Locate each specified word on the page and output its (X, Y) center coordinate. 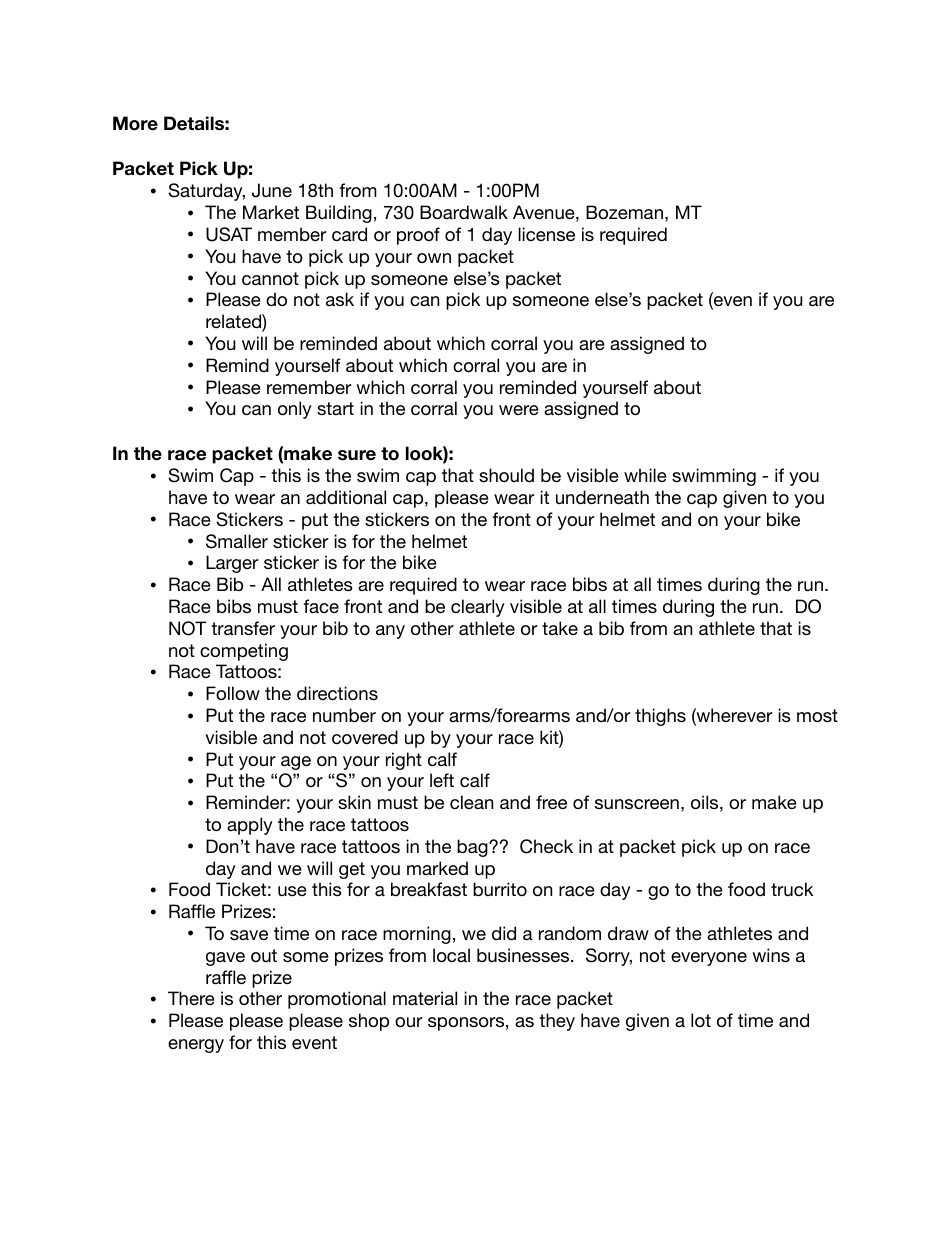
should (506, 475)
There (191, 998)
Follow (233, 693)
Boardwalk (464, 212)
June (272, 190)
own (434, 258)
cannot (270, 278)
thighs (660, 717)
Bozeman (624, 212)
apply (250, 826)
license (546, 234)
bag (473, 848)
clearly (478, 608)
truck (792, 889)
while (645, 475)
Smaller (237, 541)
